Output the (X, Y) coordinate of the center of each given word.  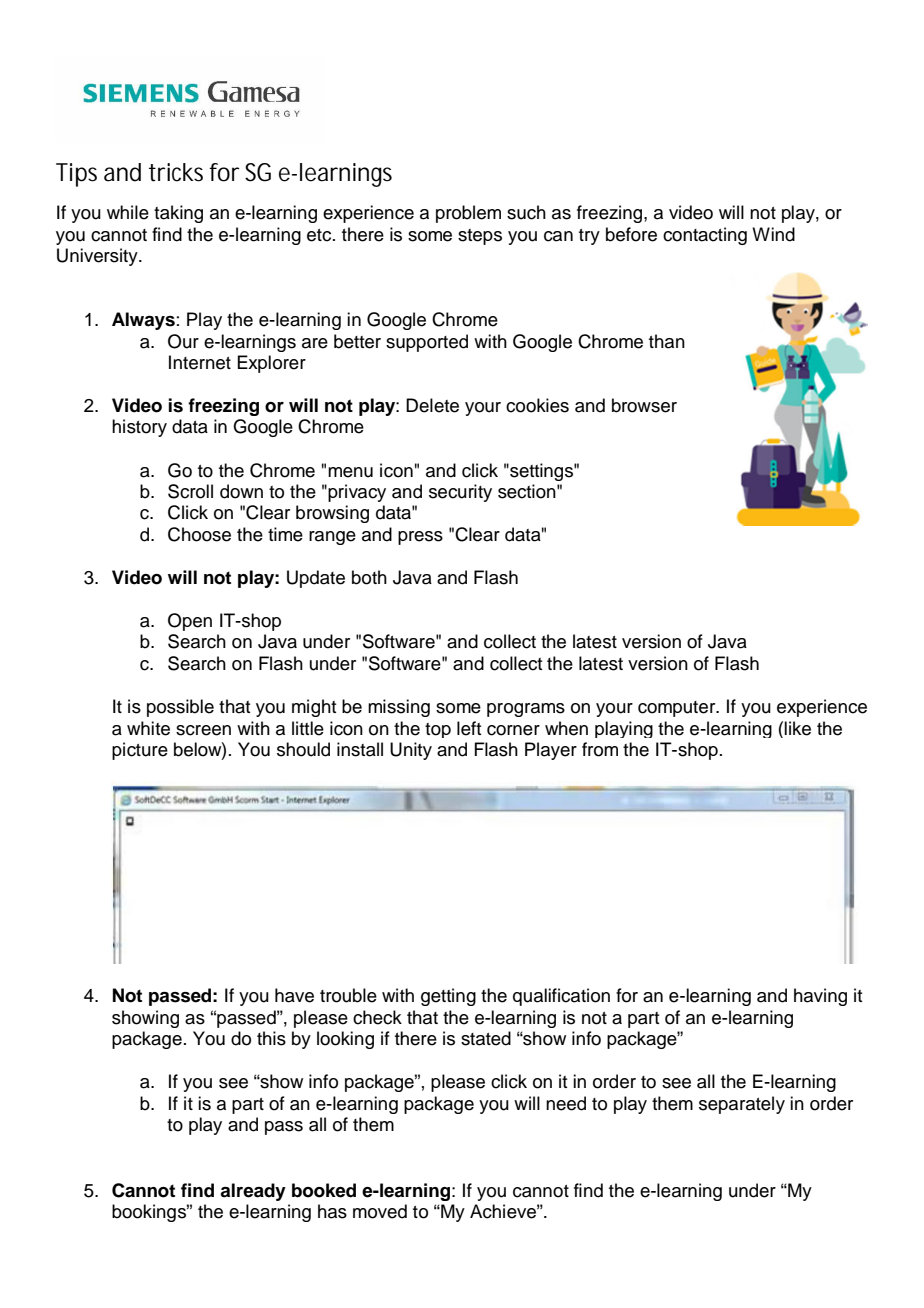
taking (178, 214)
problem (468, 214)
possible (180, 708)
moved (380, 1211)
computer (678, 709)
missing (399, 708)
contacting (705, 236)
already (253, 1192)
